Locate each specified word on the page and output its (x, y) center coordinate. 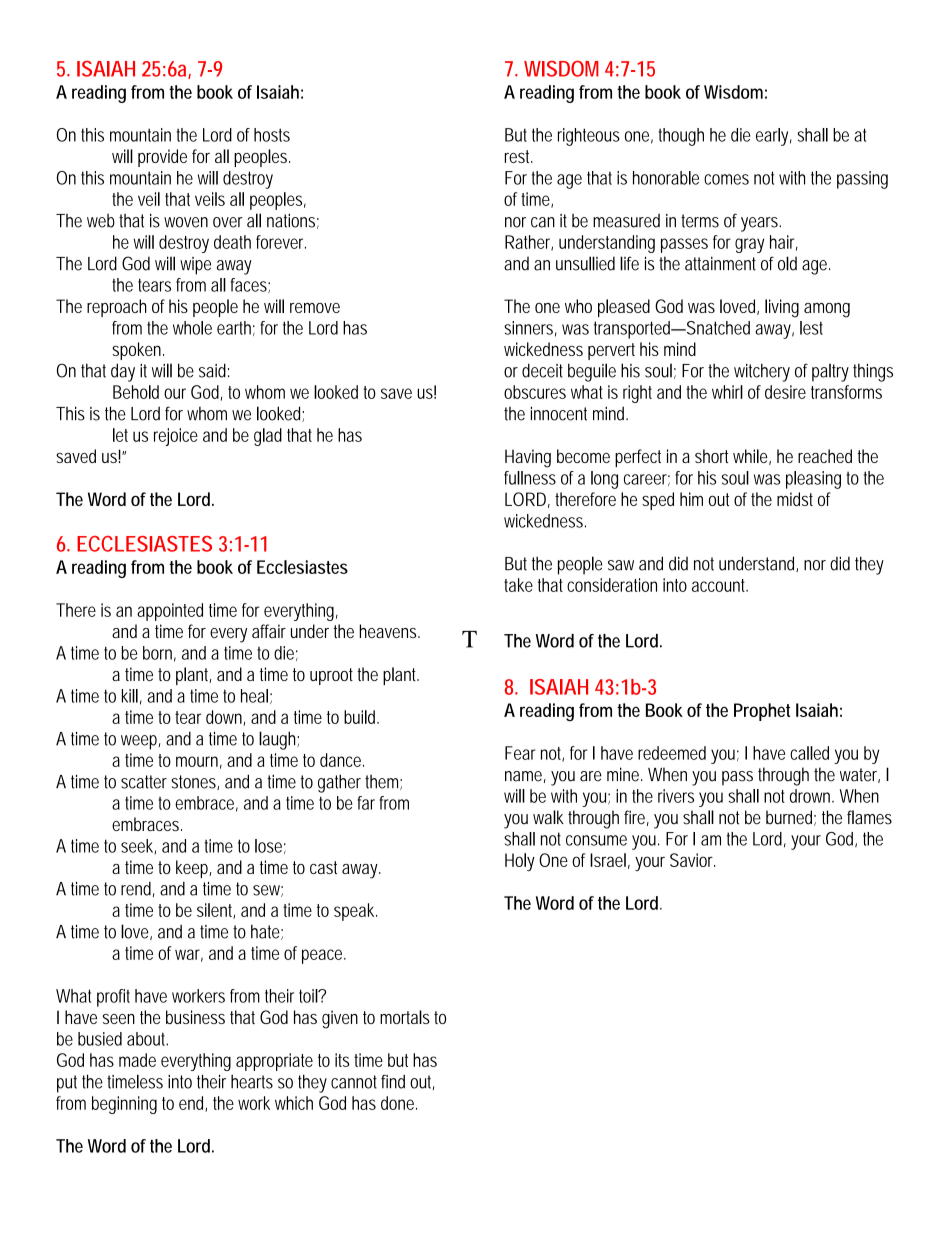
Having (528, 458)
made (137, 1060)
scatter (144, 782)
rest (519, 156)
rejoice (176, 437)
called (809, 753)
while (752, 457)
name (525, 777)
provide (162, 158)
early (774, 137)
